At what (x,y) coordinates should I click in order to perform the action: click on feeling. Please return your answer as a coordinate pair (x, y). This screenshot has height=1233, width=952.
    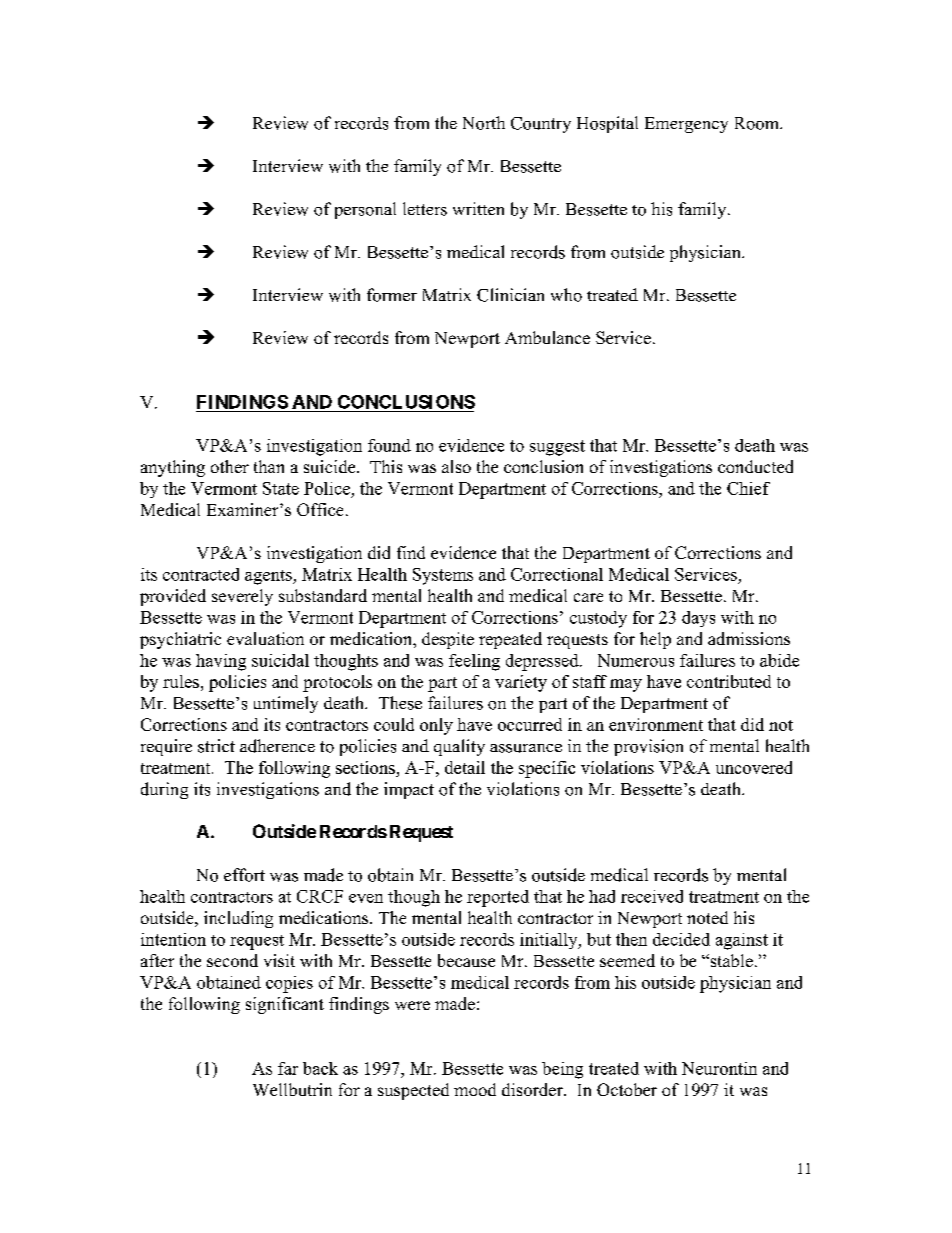
    Looking at the image, I should click on (474, 662).
